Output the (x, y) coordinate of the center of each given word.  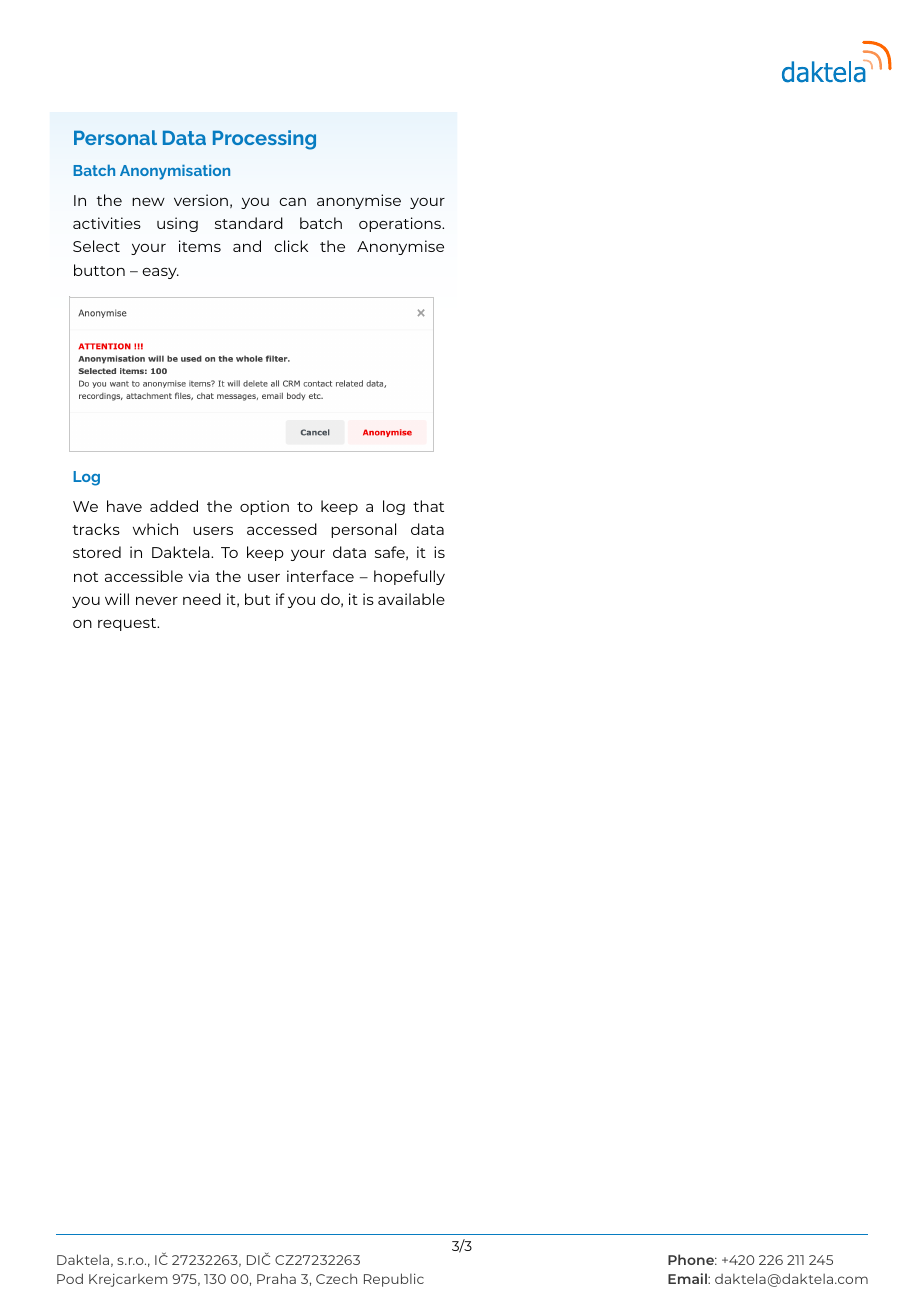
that (428, 506)
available (411, 599)
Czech (336, 1279)
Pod (70, 1278)
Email (688, 1278)
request (128, 624)
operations (401, 224)
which (155, 529)
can (292, 202)
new (148, 202)
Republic (394, 1280)
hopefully (409, 577)
